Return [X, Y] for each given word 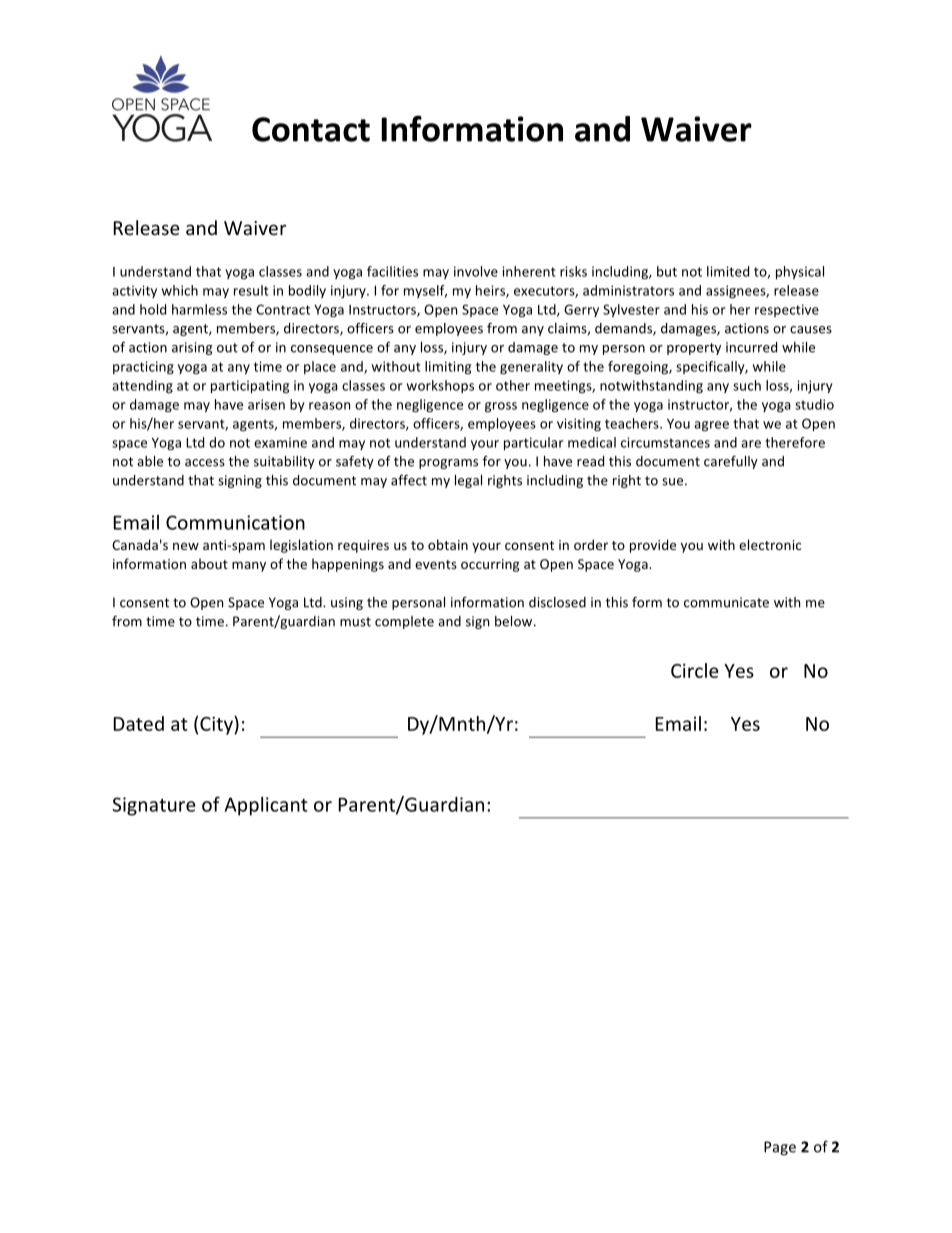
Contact [311, 129]
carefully [731, 462]
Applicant [266, 806]
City [217, 725]
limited [728, 271]
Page [780, 1148]
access [205, 463]
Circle [694, 670]
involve [476, 271]
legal [468, 481]
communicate [726, 602]
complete [404, 622]
